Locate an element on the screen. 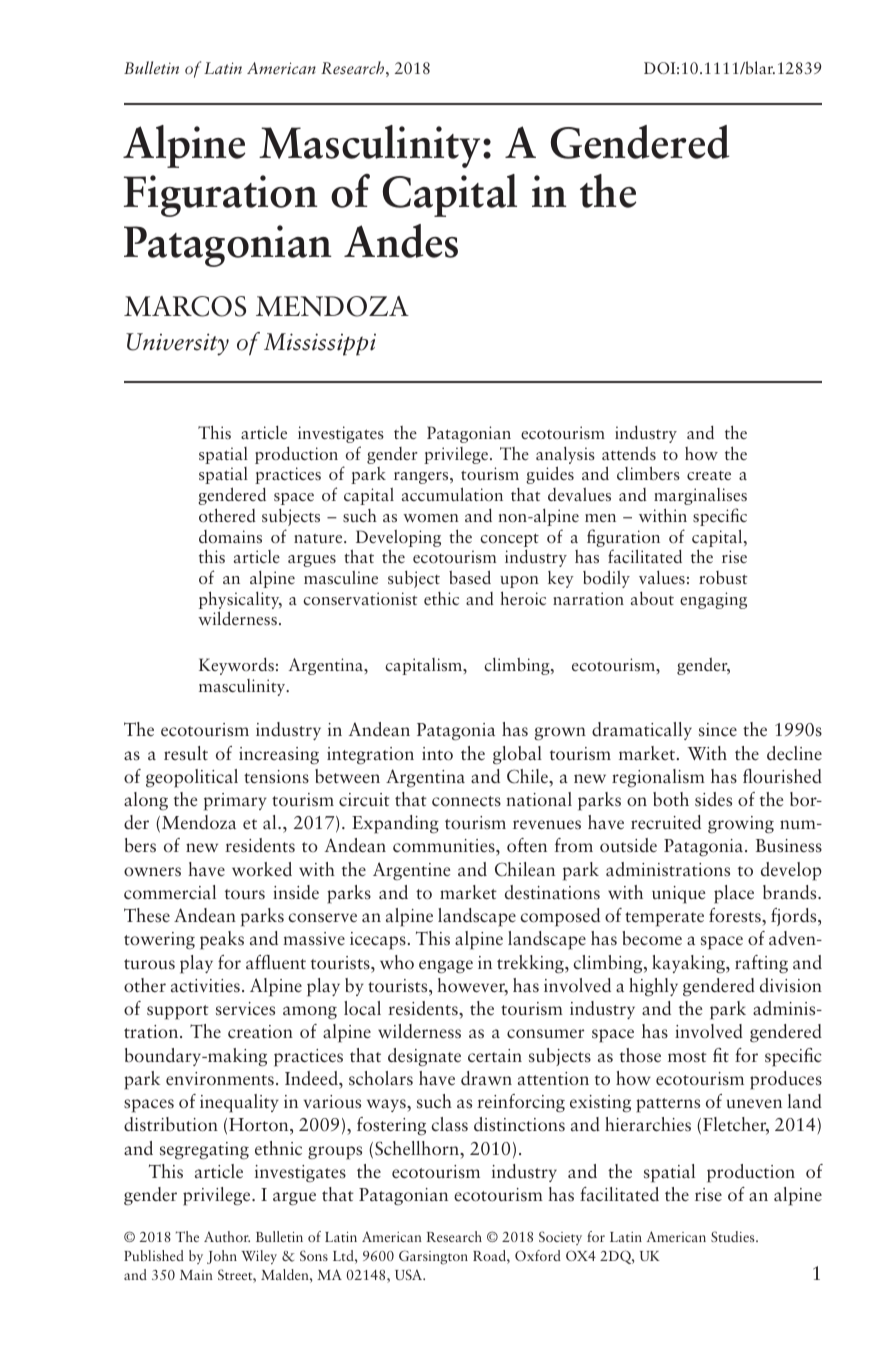  MARCOS is located at coordinates (185, 306).
